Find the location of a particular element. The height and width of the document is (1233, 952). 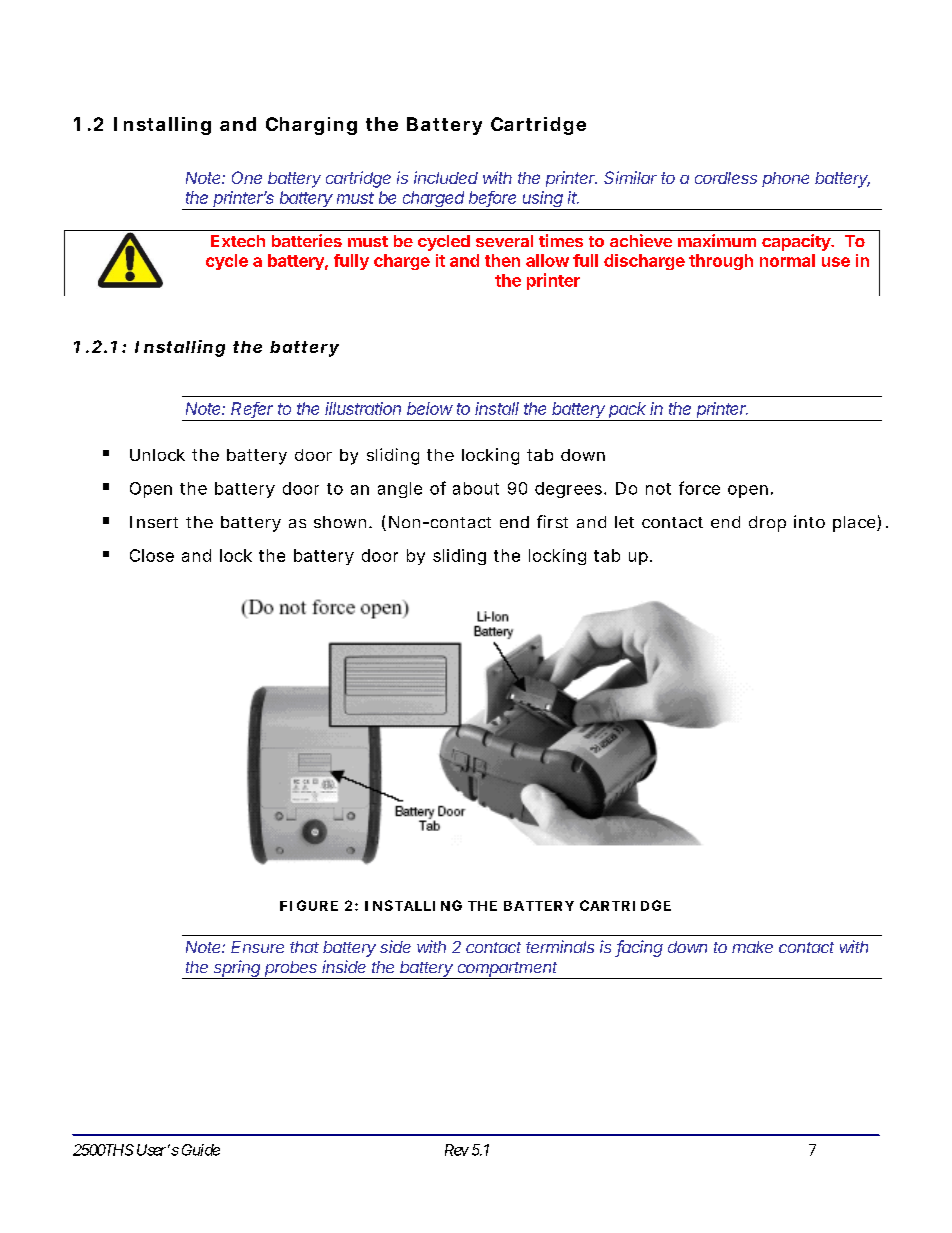

first is located at coordinates (552, 521).
